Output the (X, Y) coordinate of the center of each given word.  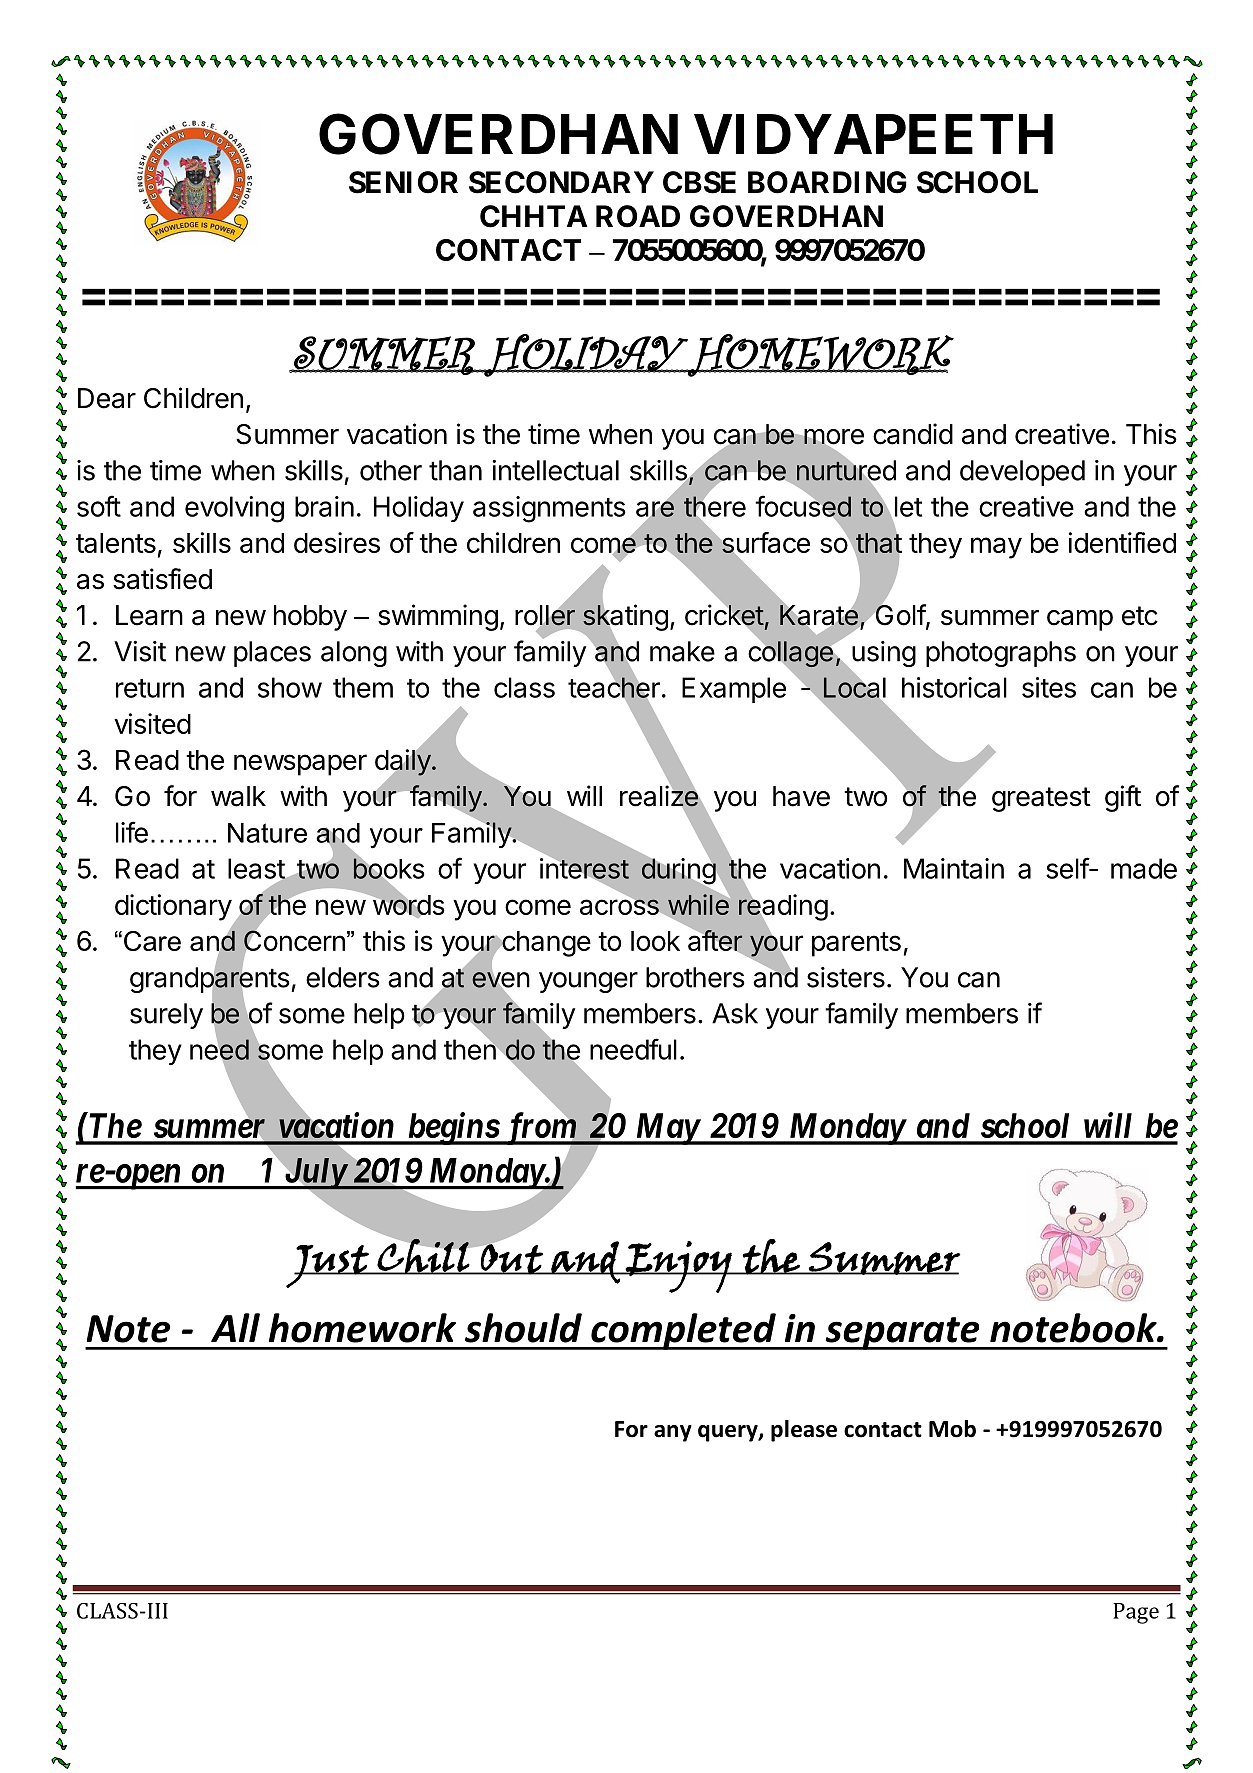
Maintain (954, 868)
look (655, 941)
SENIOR (403, 182)
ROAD (638, 216)
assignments (549, 509)
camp (1080, 620)
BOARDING (827, 182)
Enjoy (679, 1267)
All (235, 1327)
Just (328, 1266)
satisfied (162, 579)
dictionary (173, 907)
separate (902, 1333)
